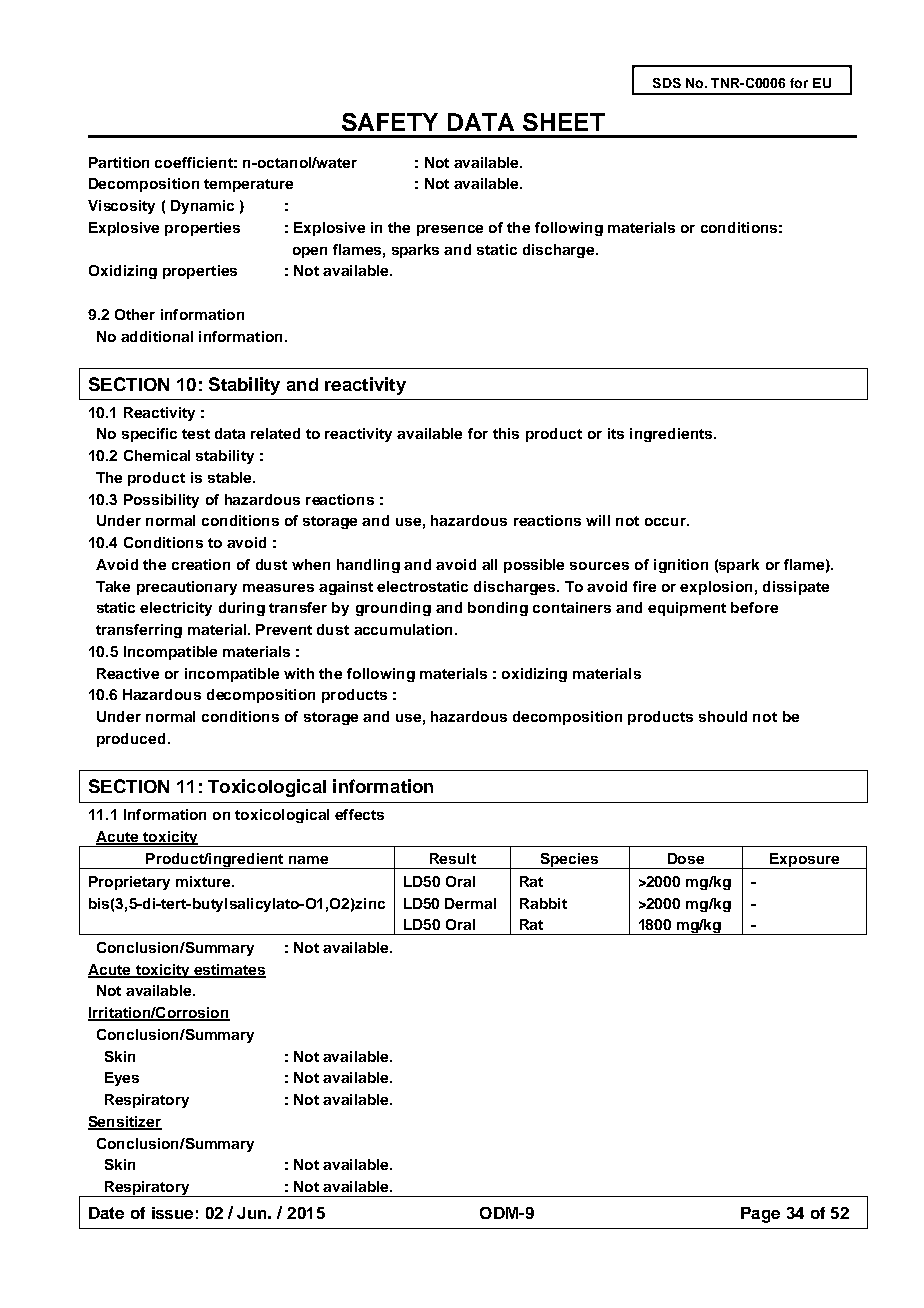  What do you see at coordinates (390, 122) in the image?
I see `SAFETY` at bounding box center [390, 122].
